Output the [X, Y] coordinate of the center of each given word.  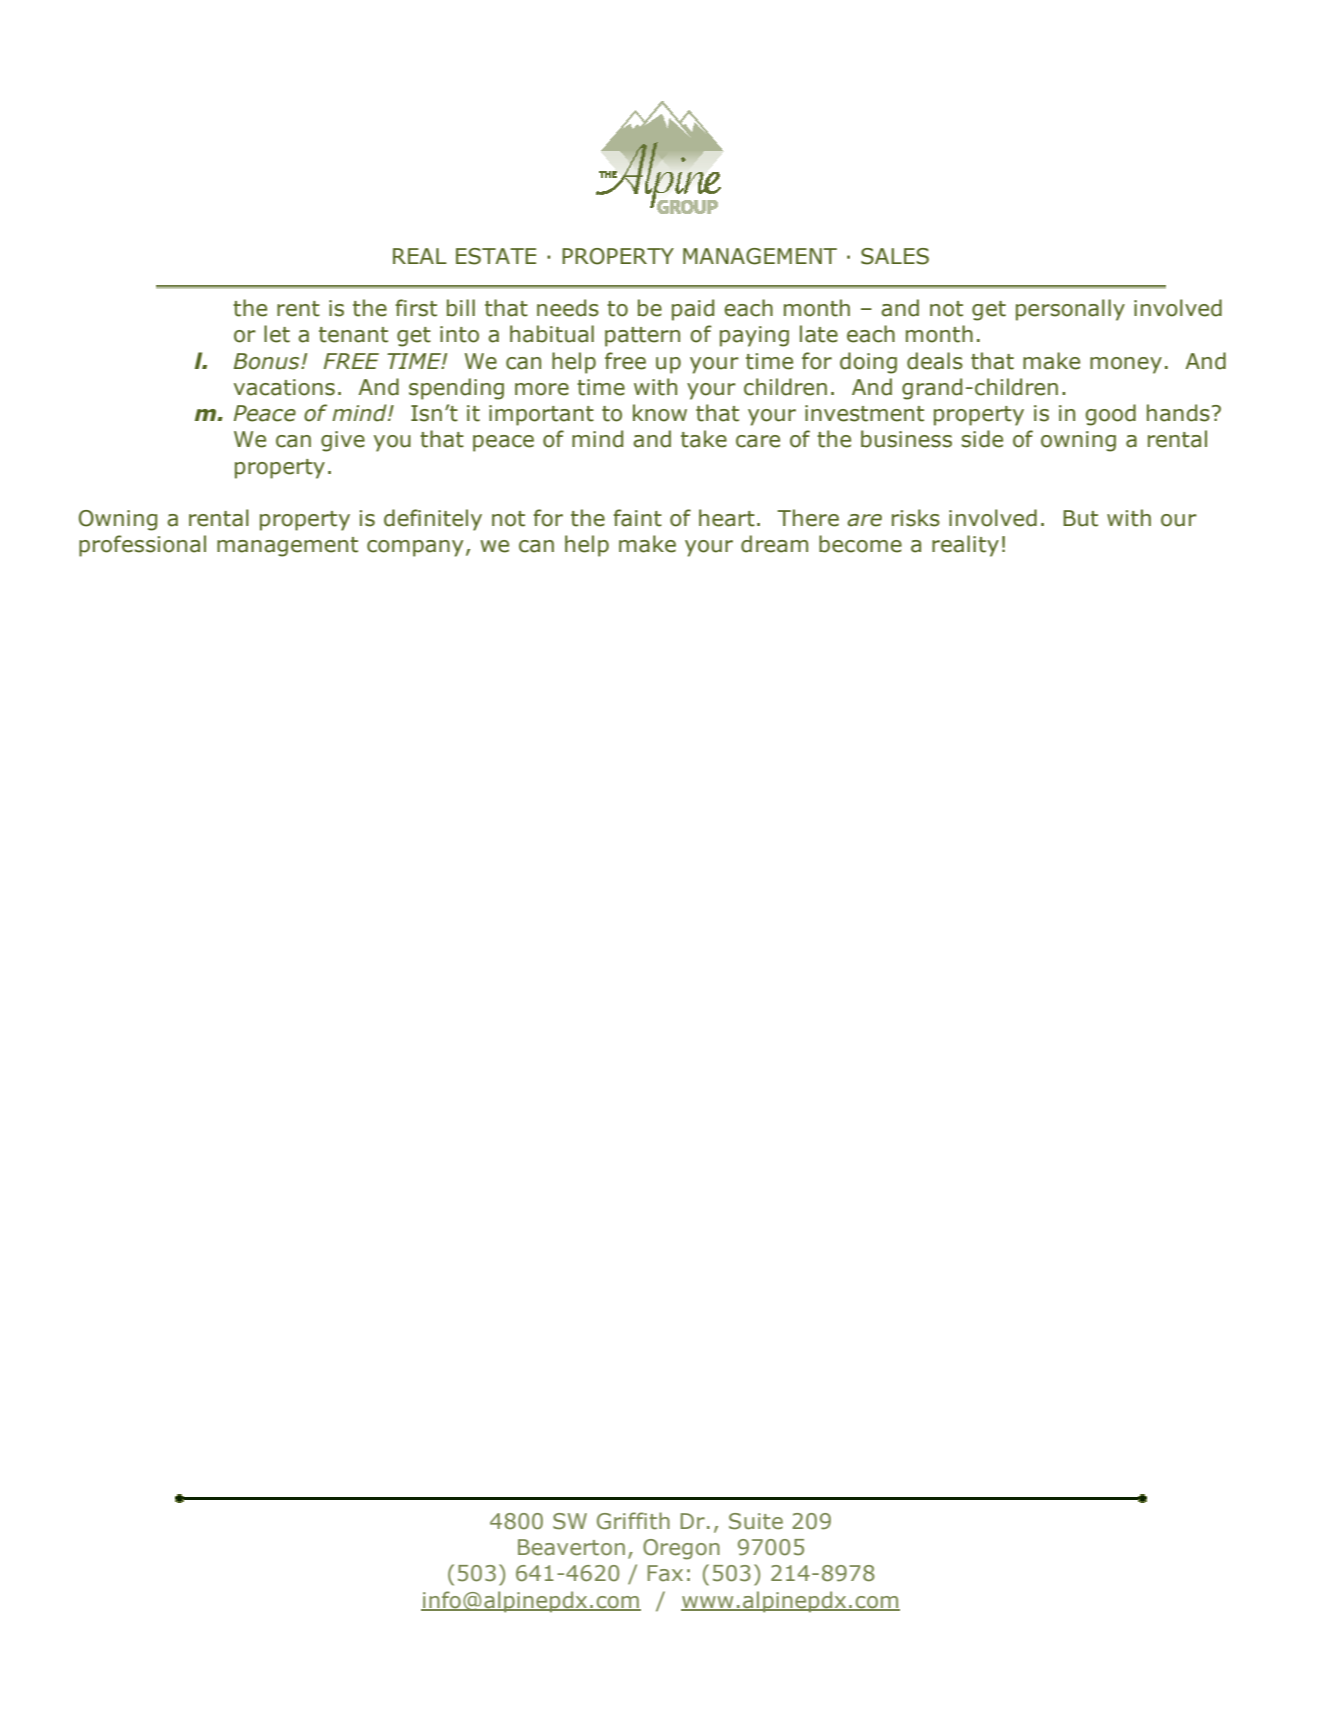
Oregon [681, 1549]
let [277, 334]
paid [693, 310]
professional [142, 546]
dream [774, 544]
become [860, 544]
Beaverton [571, 1547]
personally [1070, 310]
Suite [756, 1521]
